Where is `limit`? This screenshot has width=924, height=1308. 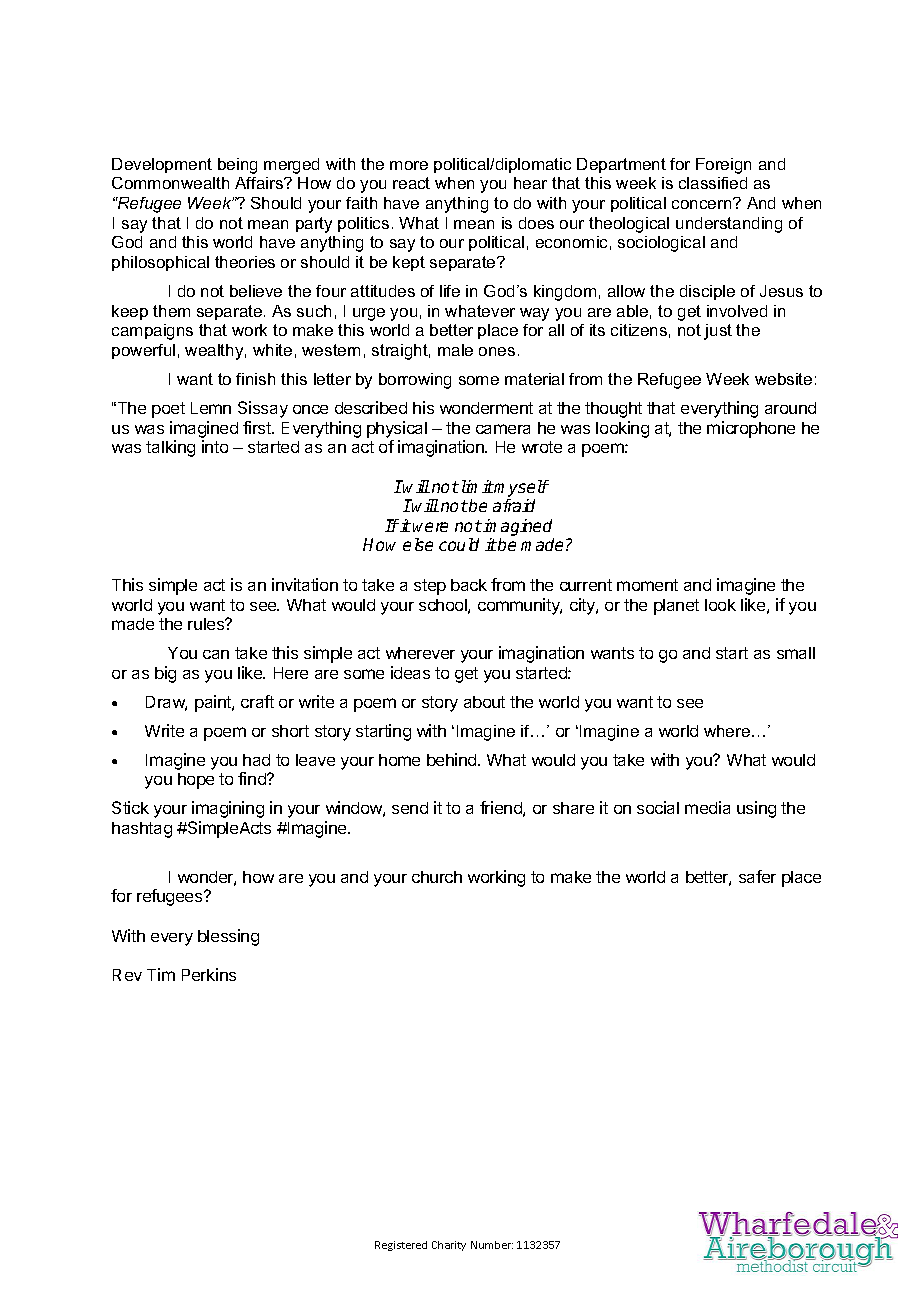 limit is located at coordinates (476, 486).
